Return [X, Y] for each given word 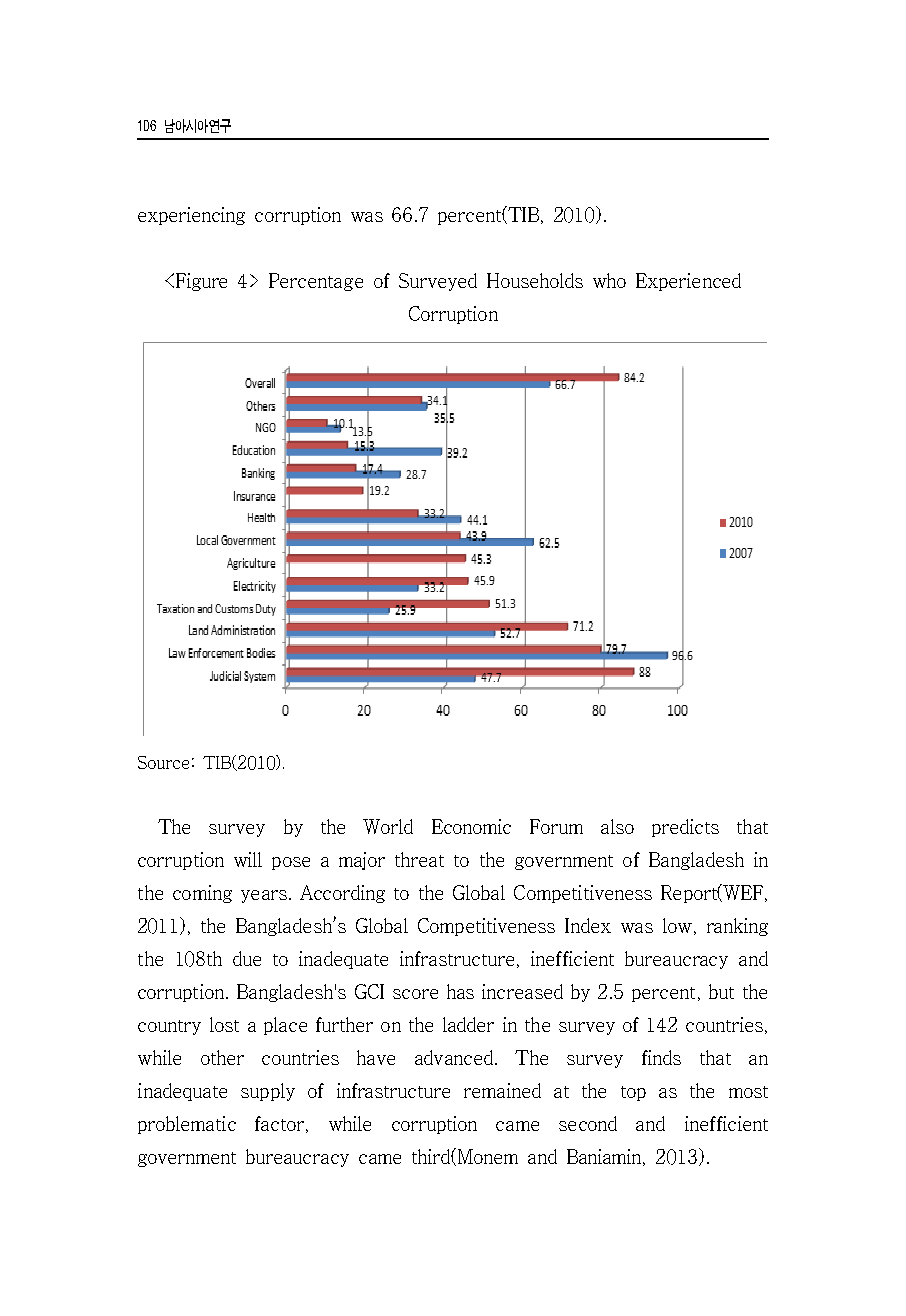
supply [268, 1092]
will [248, 859]
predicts [685, 828]
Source [163, 762]
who [609, 280]
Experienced [688, 282]
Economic [471, 826]
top [633, 1093]
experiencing [191, 216]
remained [502, 1090]
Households [535, 280]
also [617, 826]
